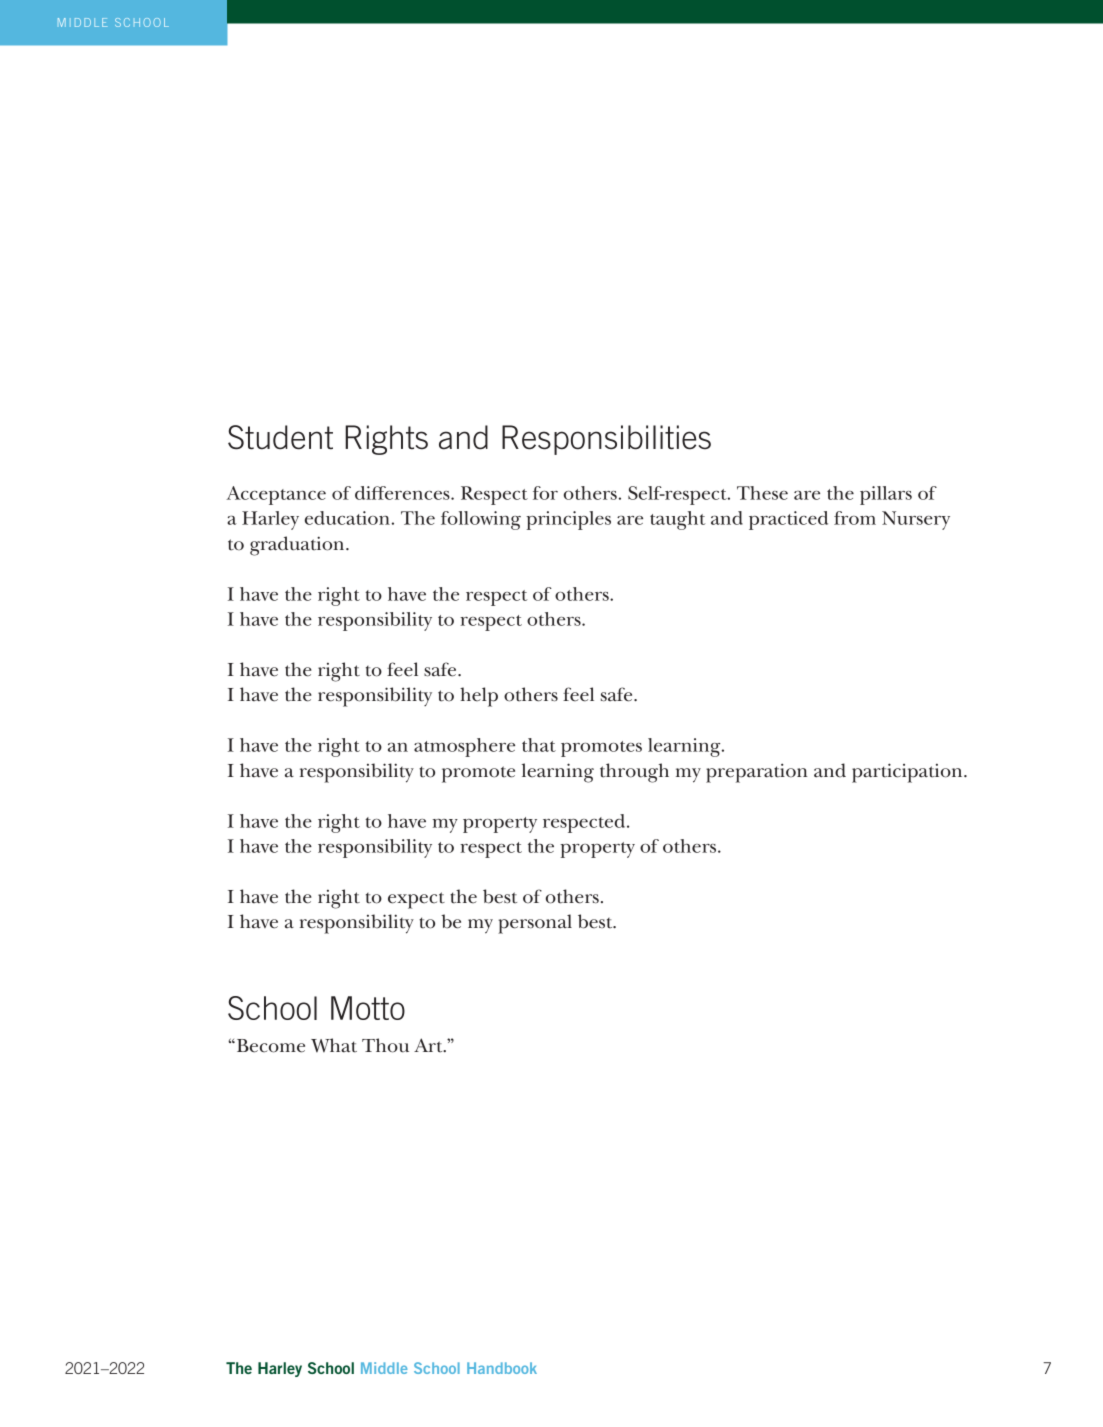  Describe the element at coordinates (479, 697) in the screenshot. I see `help` at that location.
